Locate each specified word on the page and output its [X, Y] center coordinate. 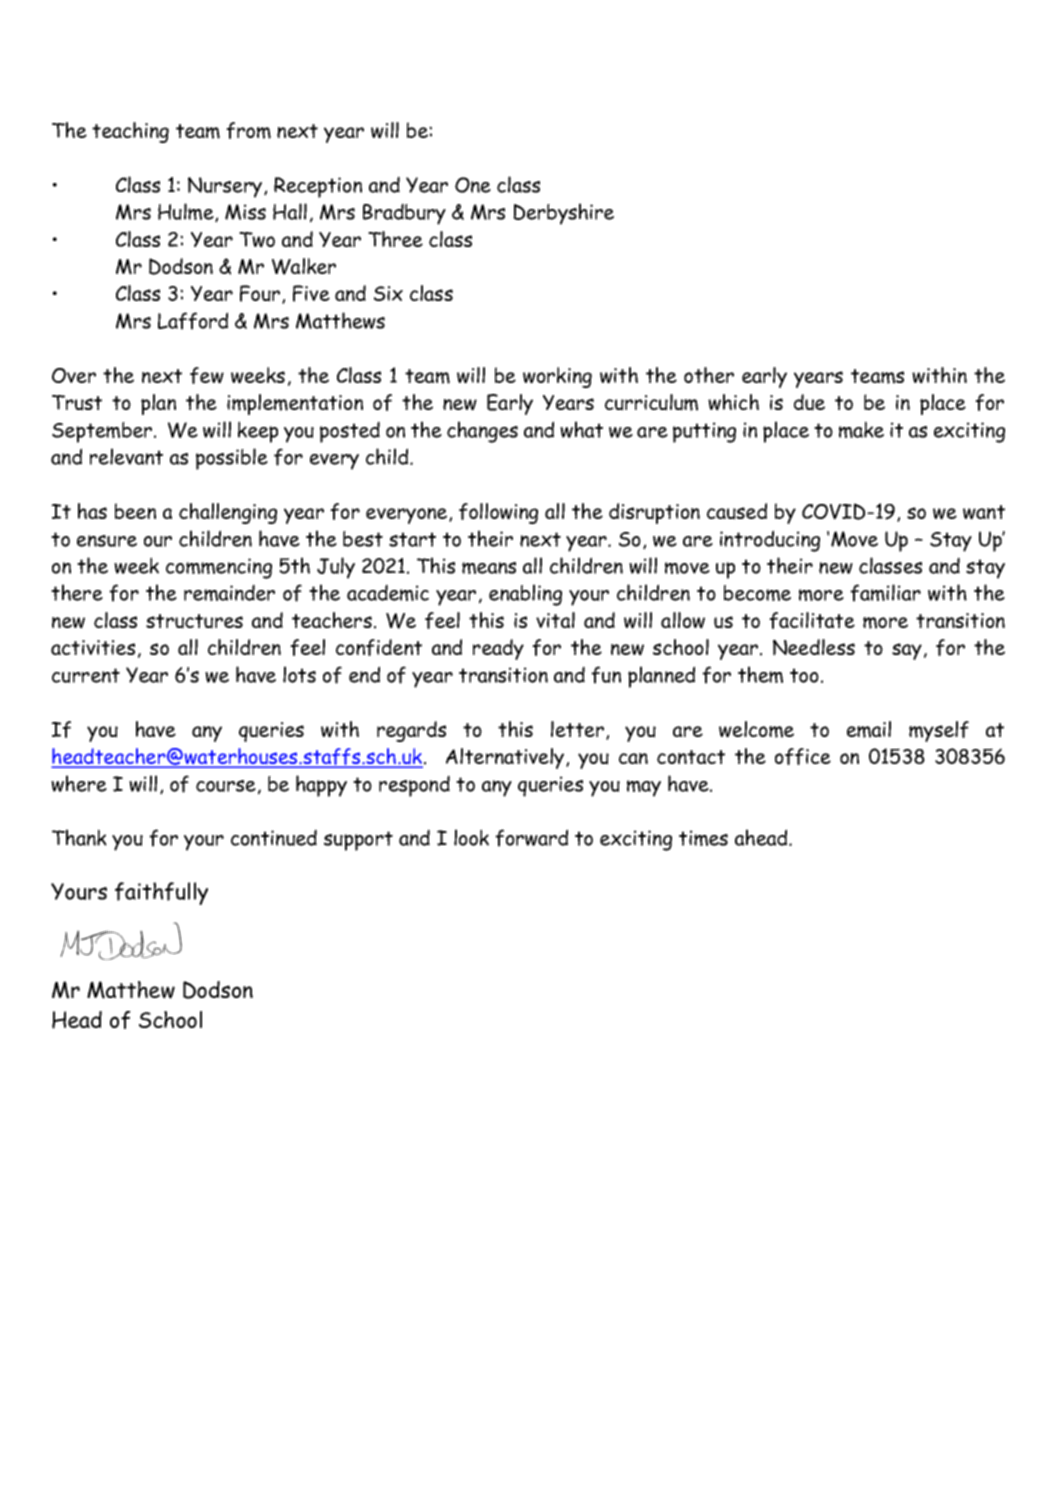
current [86, 675]
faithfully [161, 893]
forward [531, 838]
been [135, 511]
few [207, 375]
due [809, 402]
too [804, 675]
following [498, 513]
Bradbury [404, 214]
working [557, 377]
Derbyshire [563, 214]
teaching [130, 132]
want [984, 512]
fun [606, 675]
